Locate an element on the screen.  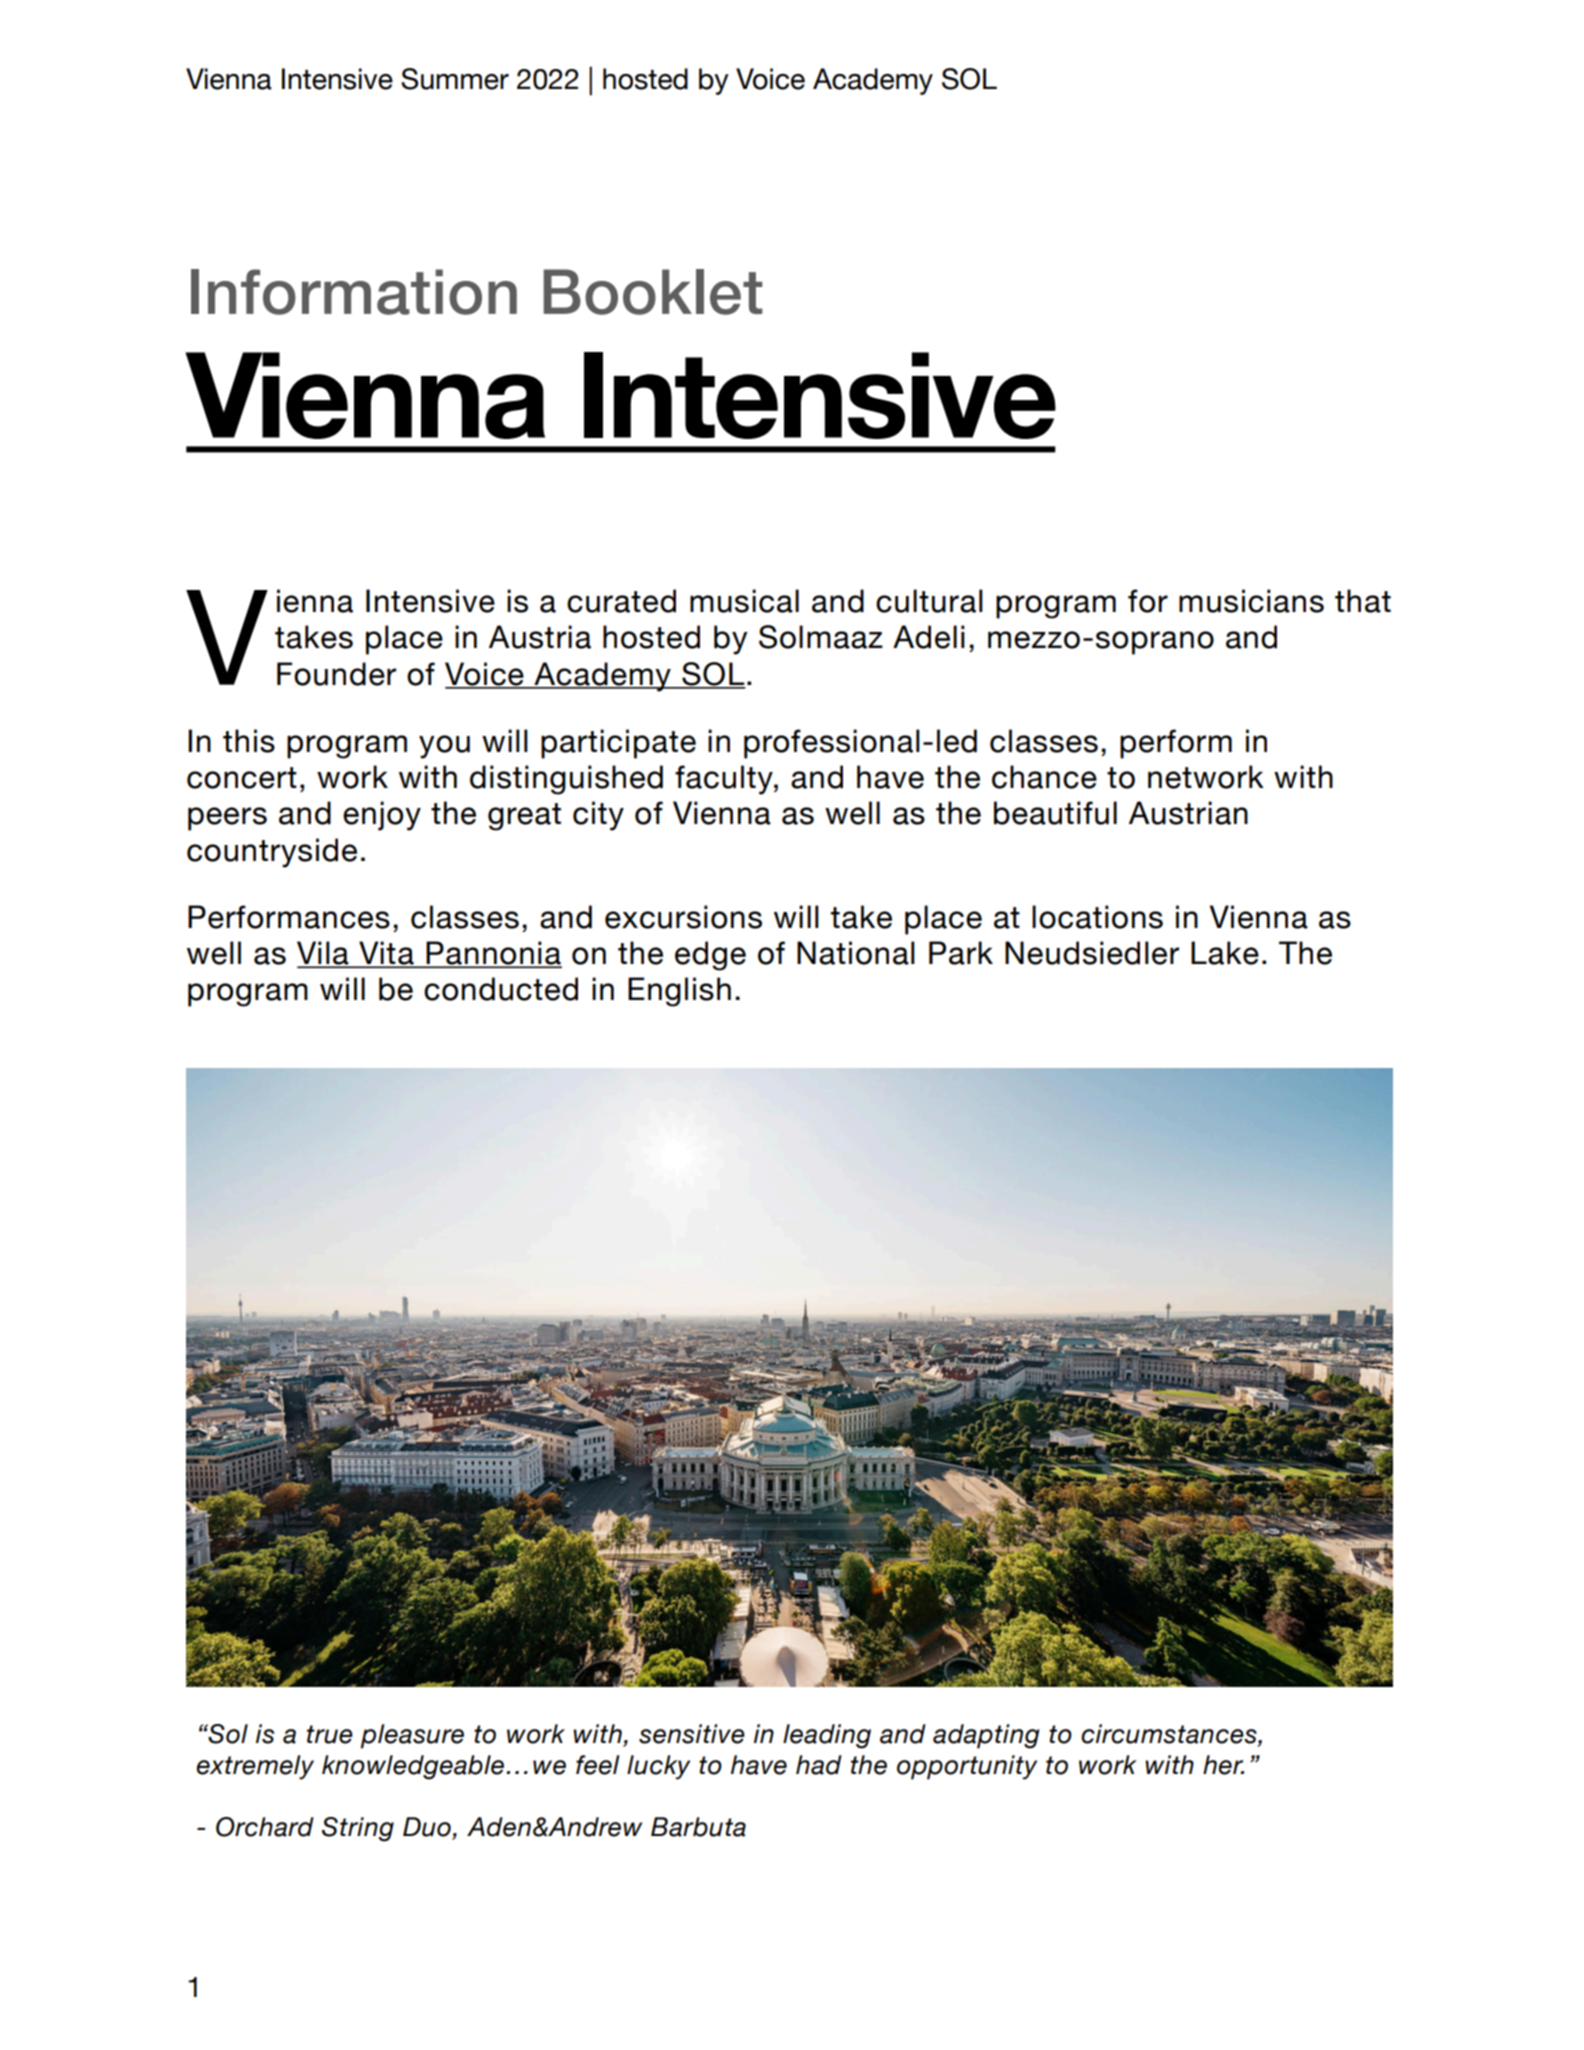
Information is located at coordinates (354, 292).
